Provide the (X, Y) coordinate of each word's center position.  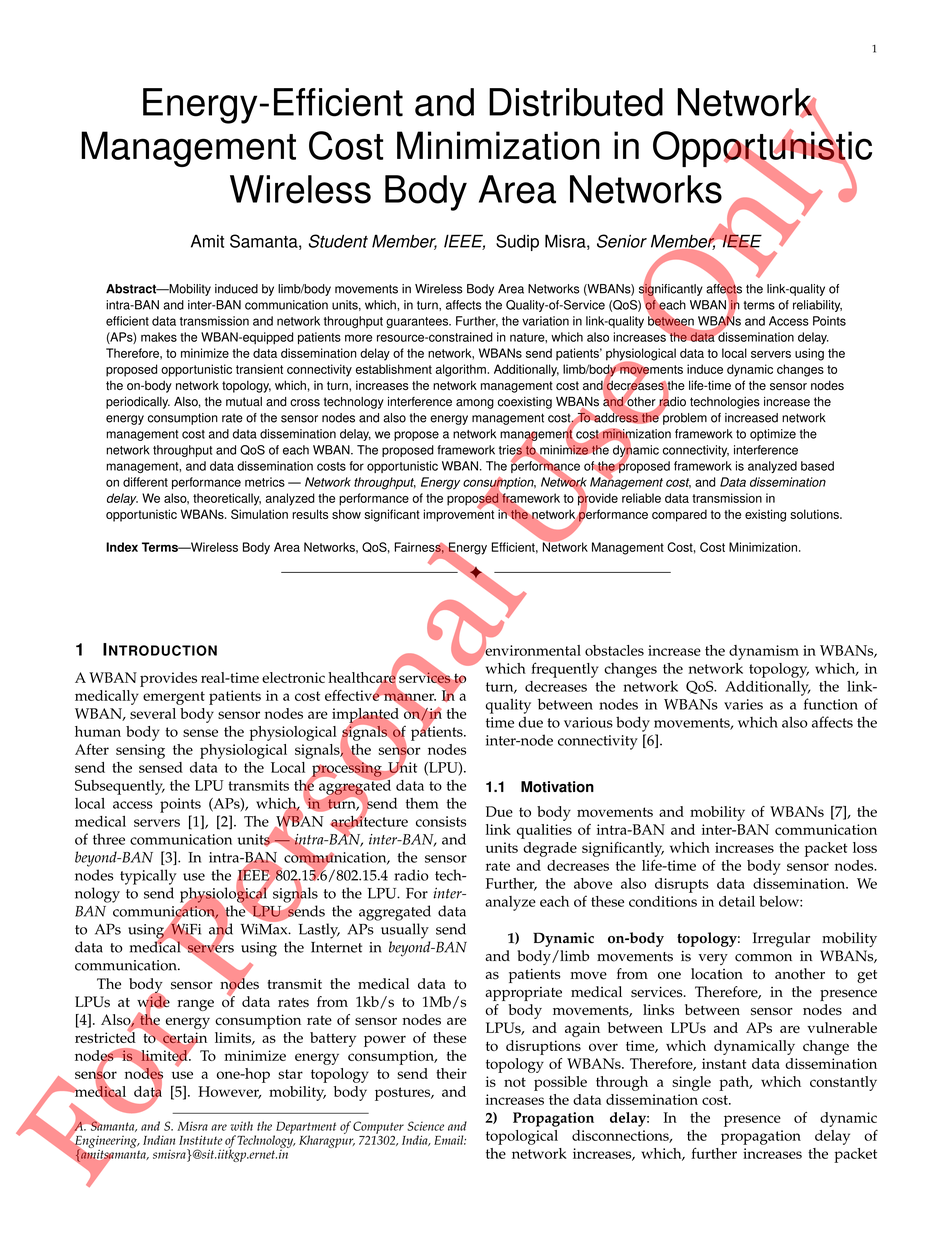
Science (425, 1126)
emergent (174, 698)
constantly (843, 1083)
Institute (201, 1140)
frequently (565, 670)
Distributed (576, 102)
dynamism (764, 652)
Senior (622, 241)
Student (338, 241)
